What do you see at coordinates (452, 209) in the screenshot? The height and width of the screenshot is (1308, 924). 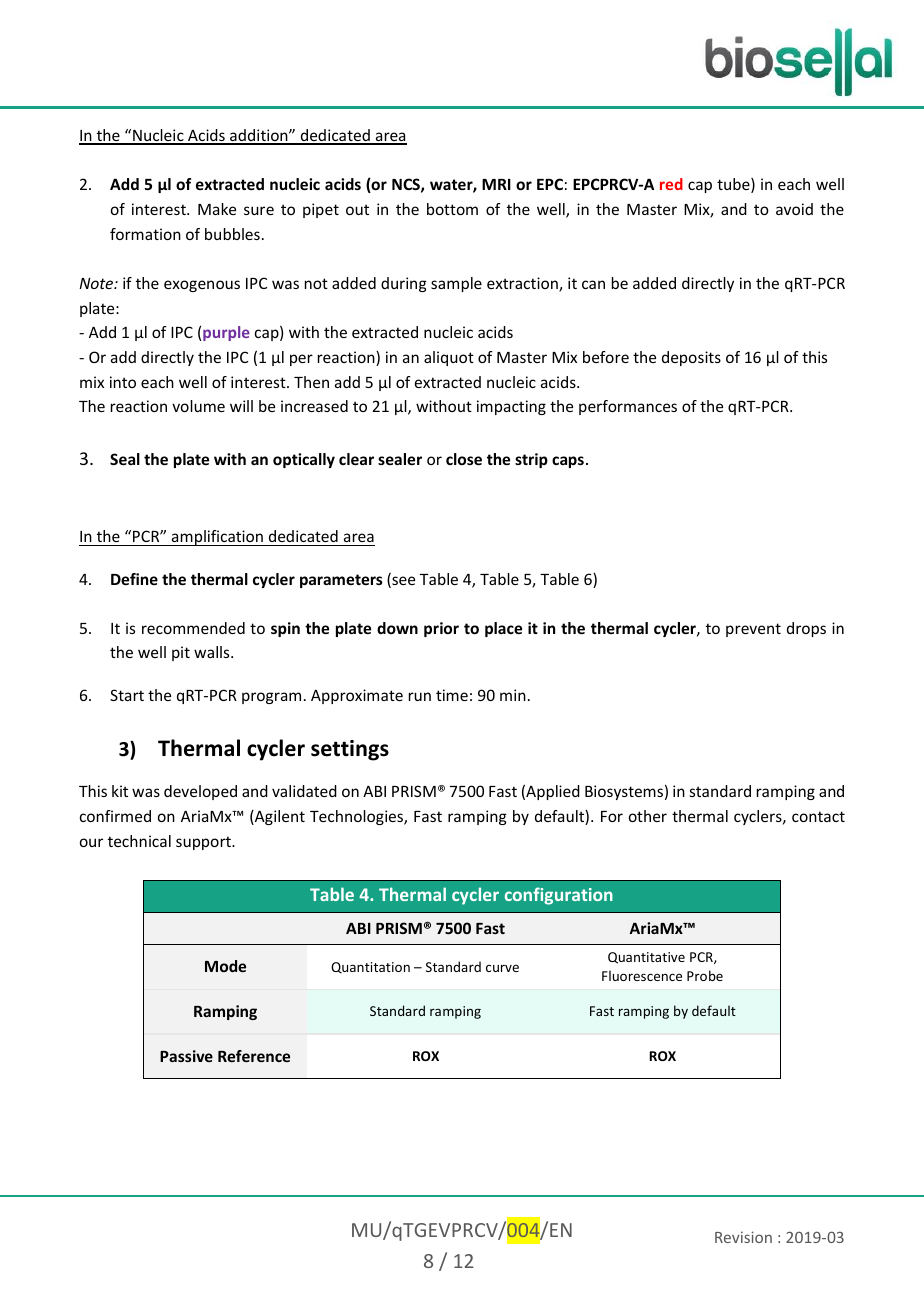 I see `bottom` at bounding box center [452, 209].
